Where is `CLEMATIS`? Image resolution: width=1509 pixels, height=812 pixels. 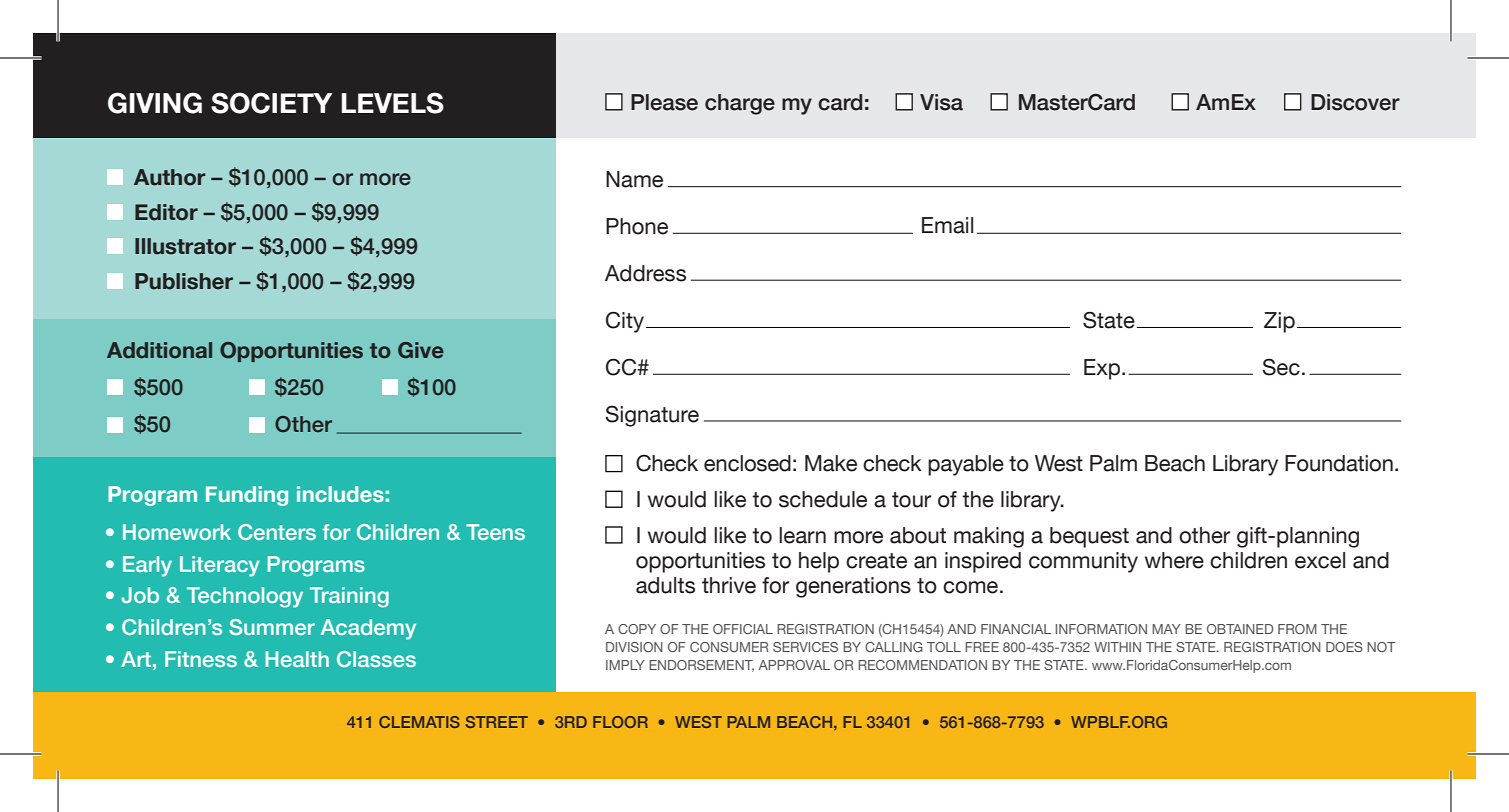
CLEMATIS is located at coordinates (419, 722).
